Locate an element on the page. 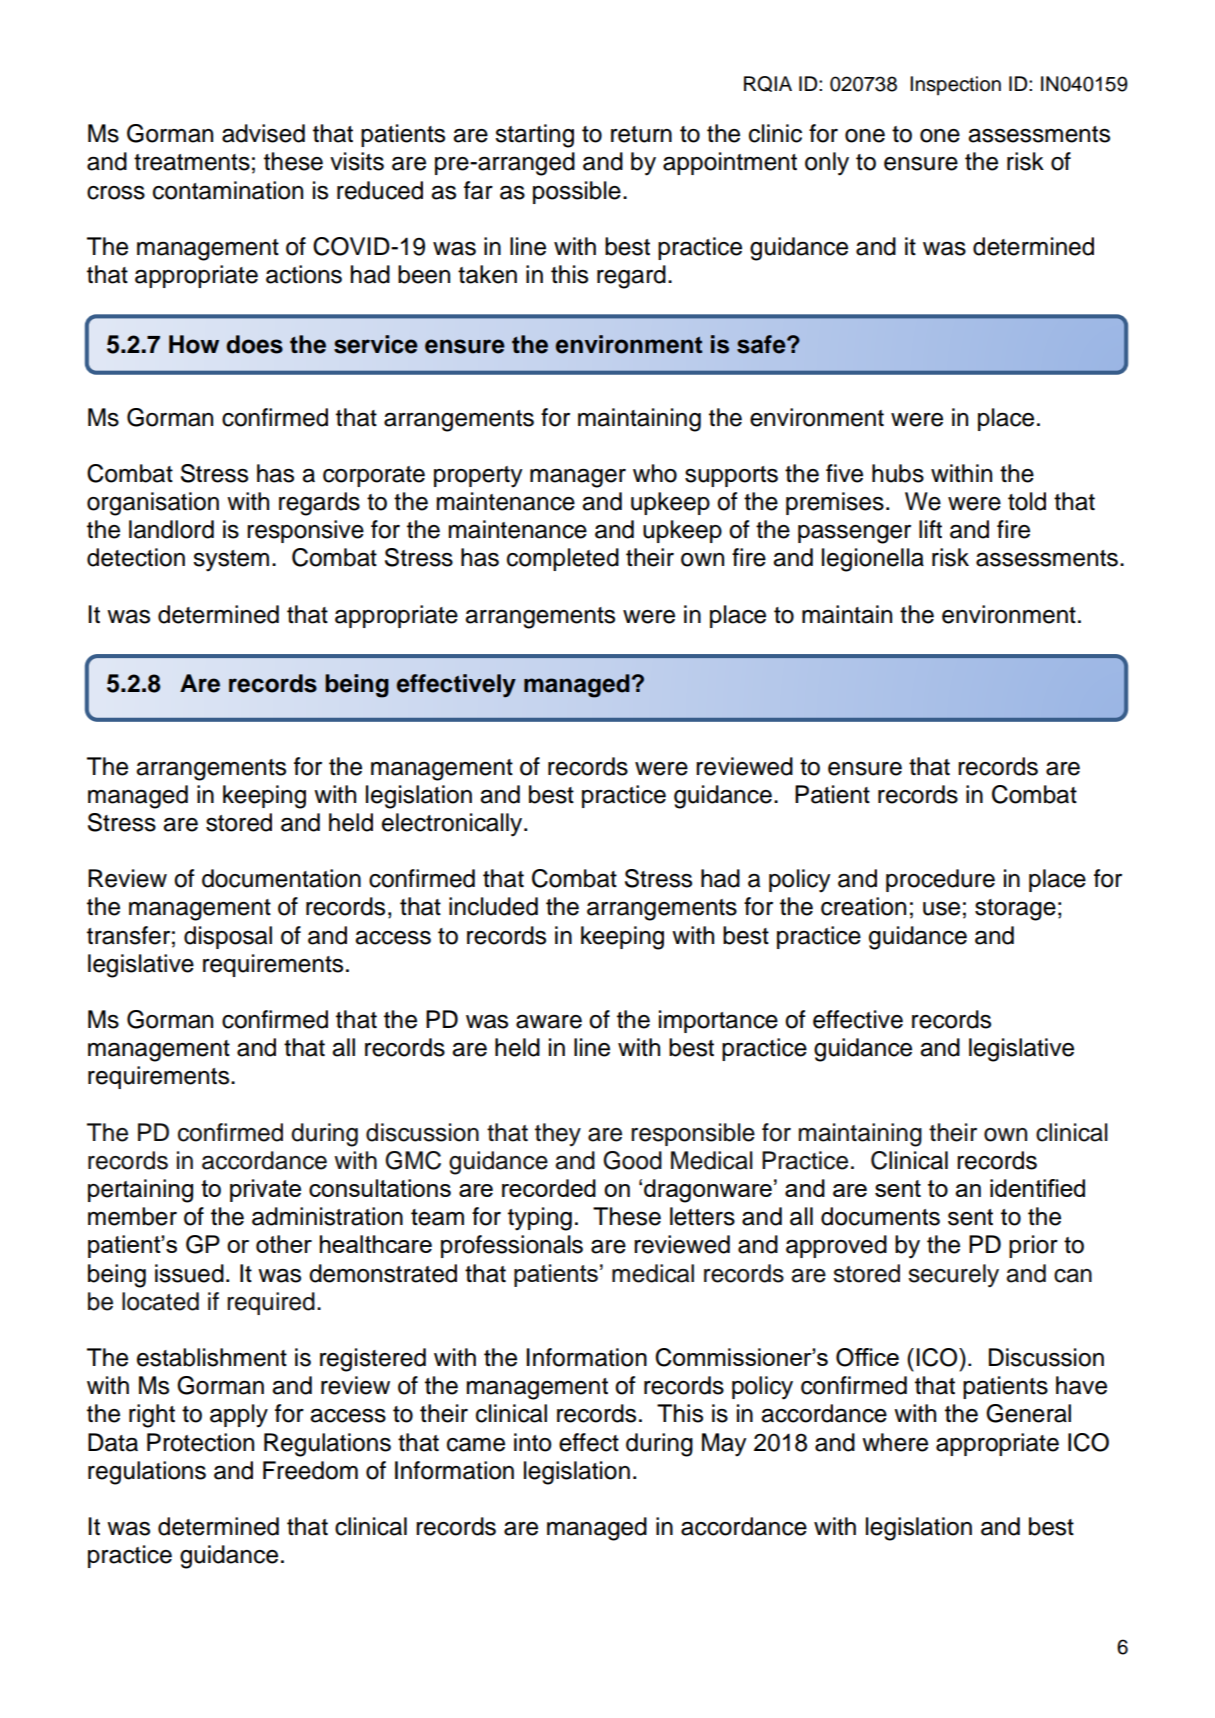 This document has width=1215, height=1718. aware is located at coordinates (549, 1022).
